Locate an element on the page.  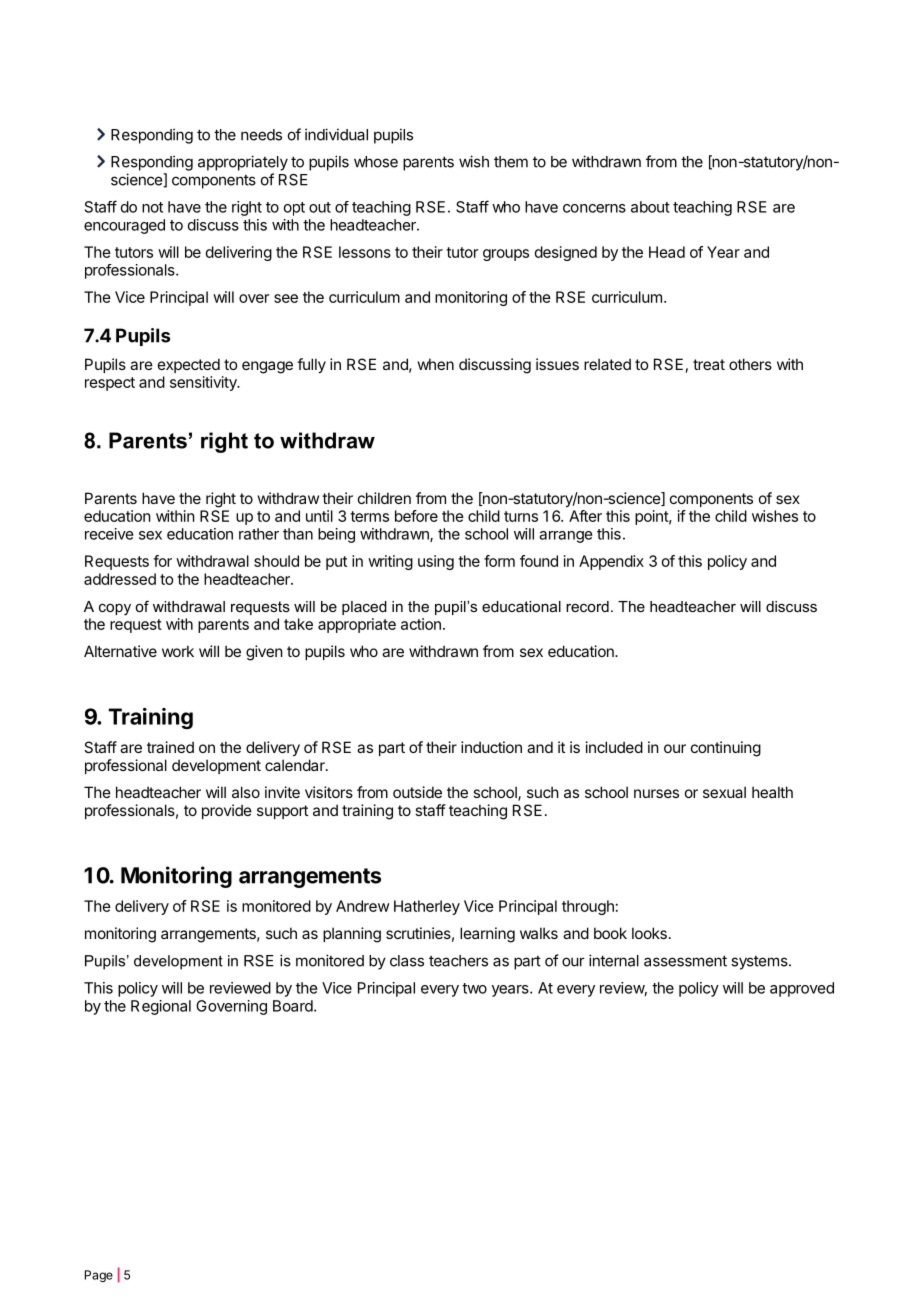
assessment is located at coordinates (685, 961).
